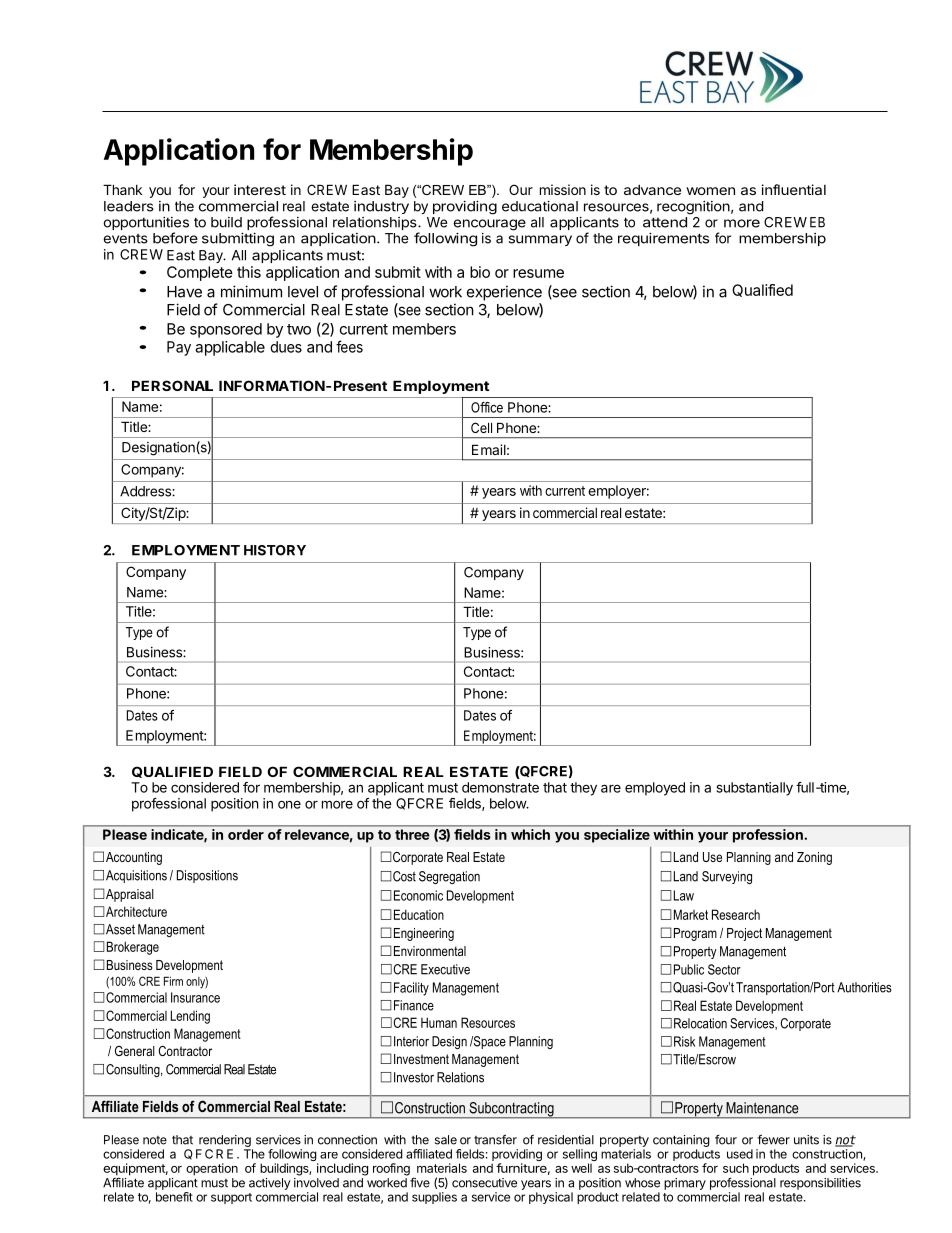  I want to click on operation, so click(212, 1169).
